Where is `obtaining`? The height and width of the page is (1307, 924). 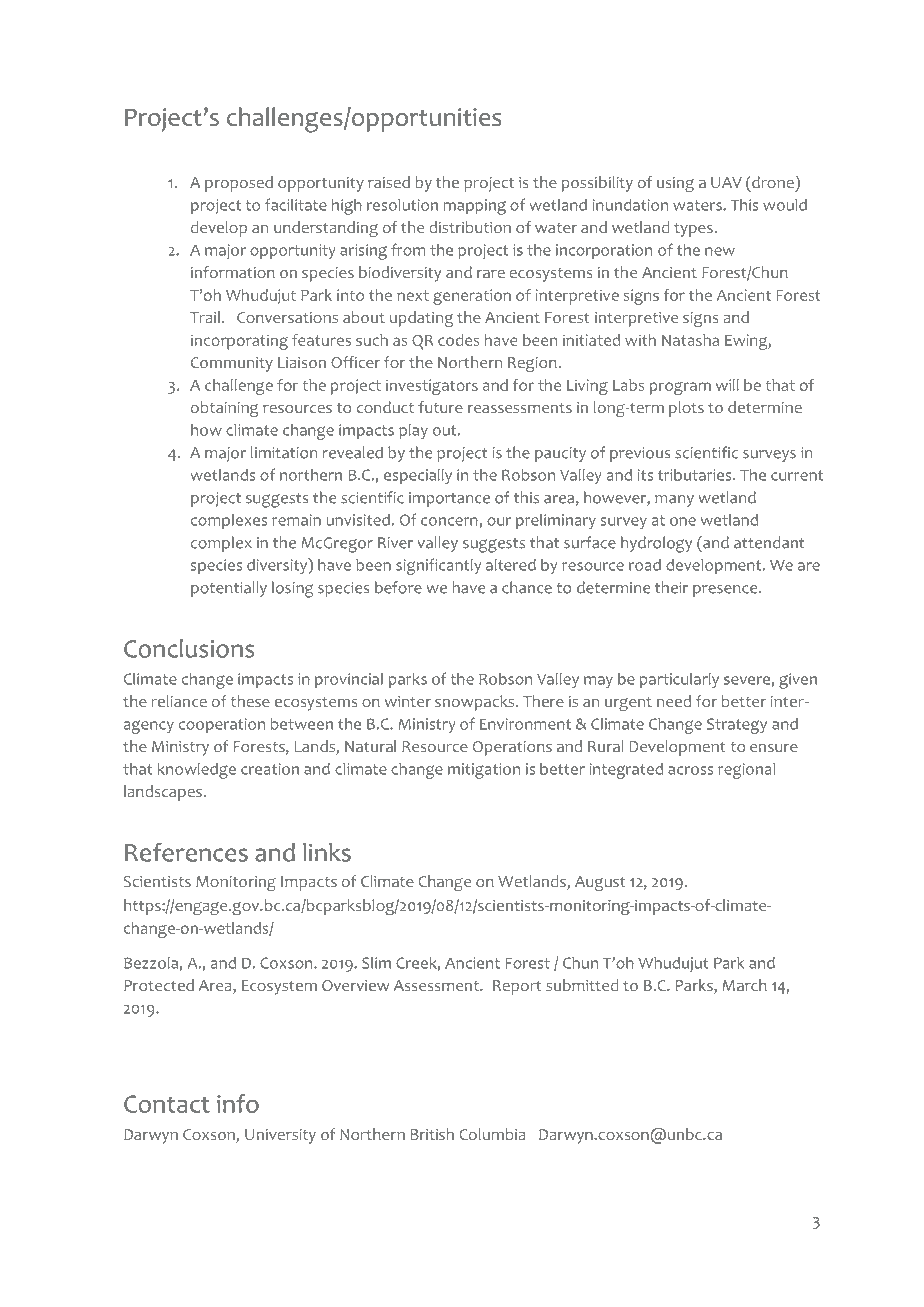 obtaining is located at coordinates (225, 409).
